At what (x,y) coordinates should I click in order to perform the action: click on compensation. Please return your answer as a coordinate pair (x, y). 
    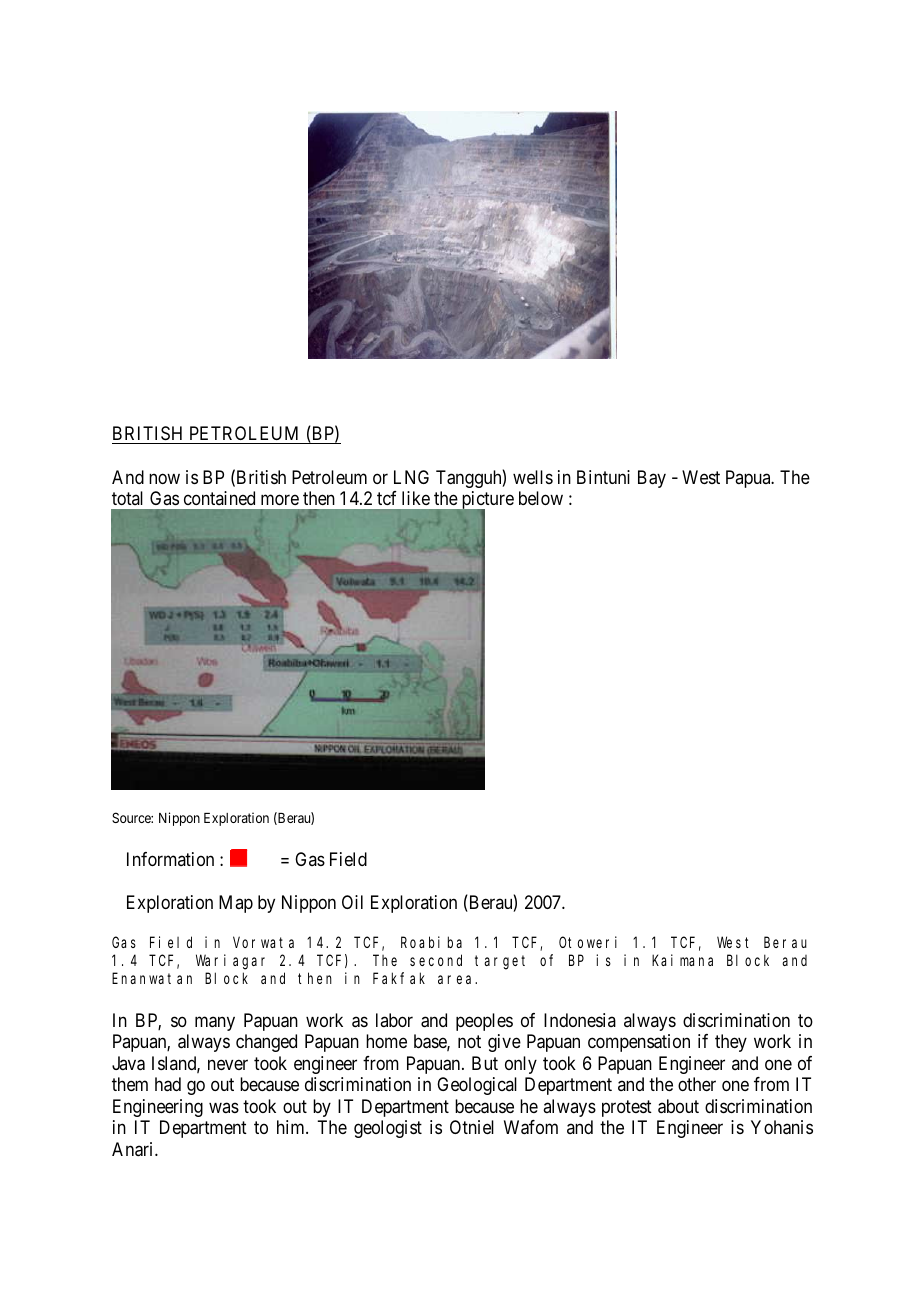
    Looking at the image, I should click on (639, 1043).
